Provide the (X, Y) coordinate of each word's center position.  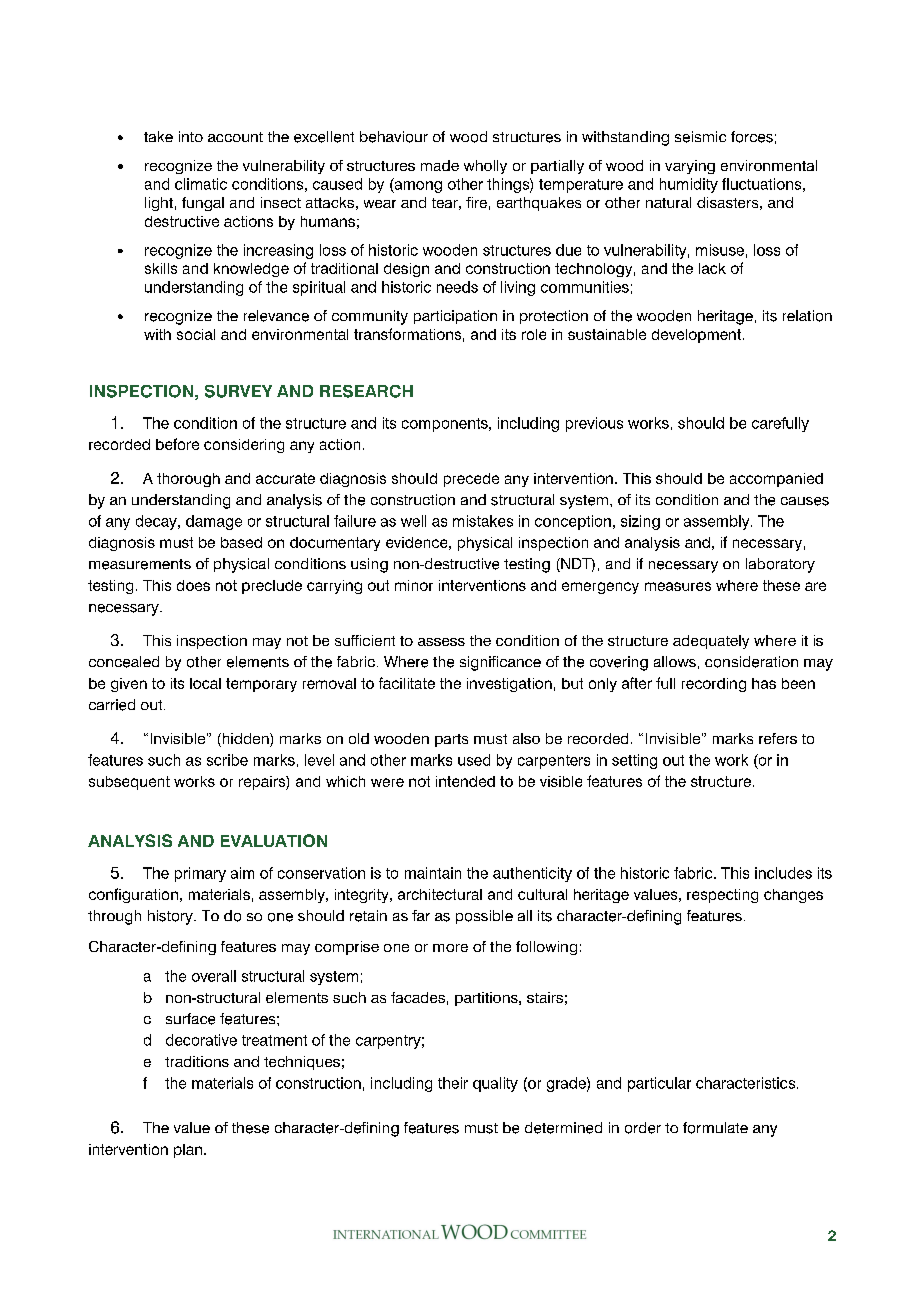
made (440, 165)
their (453, 1083)
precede (471, 480)
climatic (201, 184)
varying (690, 167)
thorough (188, 480)
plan (188, 1151)
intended (465, 781)
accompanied (776, 480)
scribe (227, 760)
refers (778, 738)
